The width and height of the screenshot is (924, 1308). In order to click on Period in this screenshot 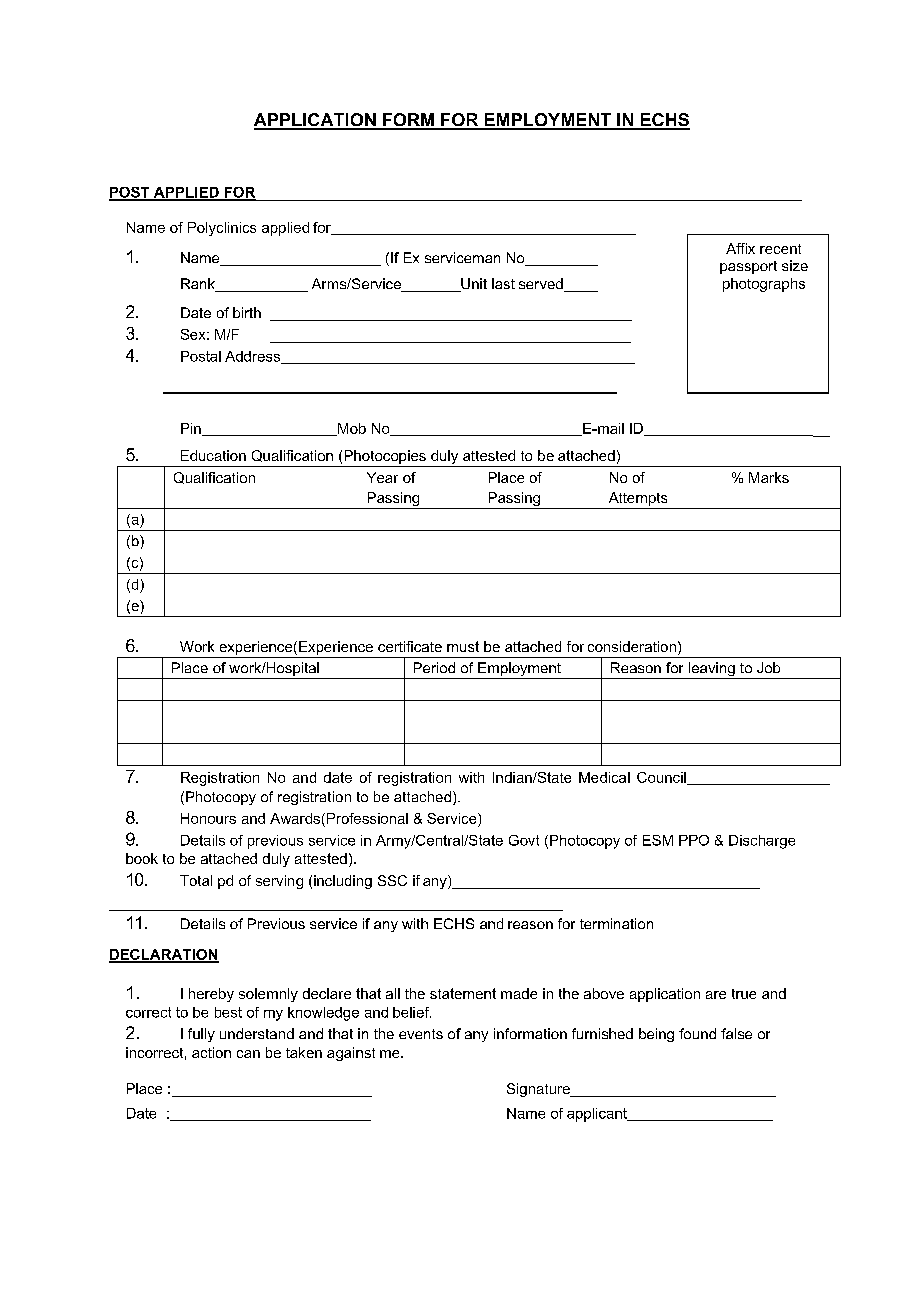, I will do `click(434, 667)`.
